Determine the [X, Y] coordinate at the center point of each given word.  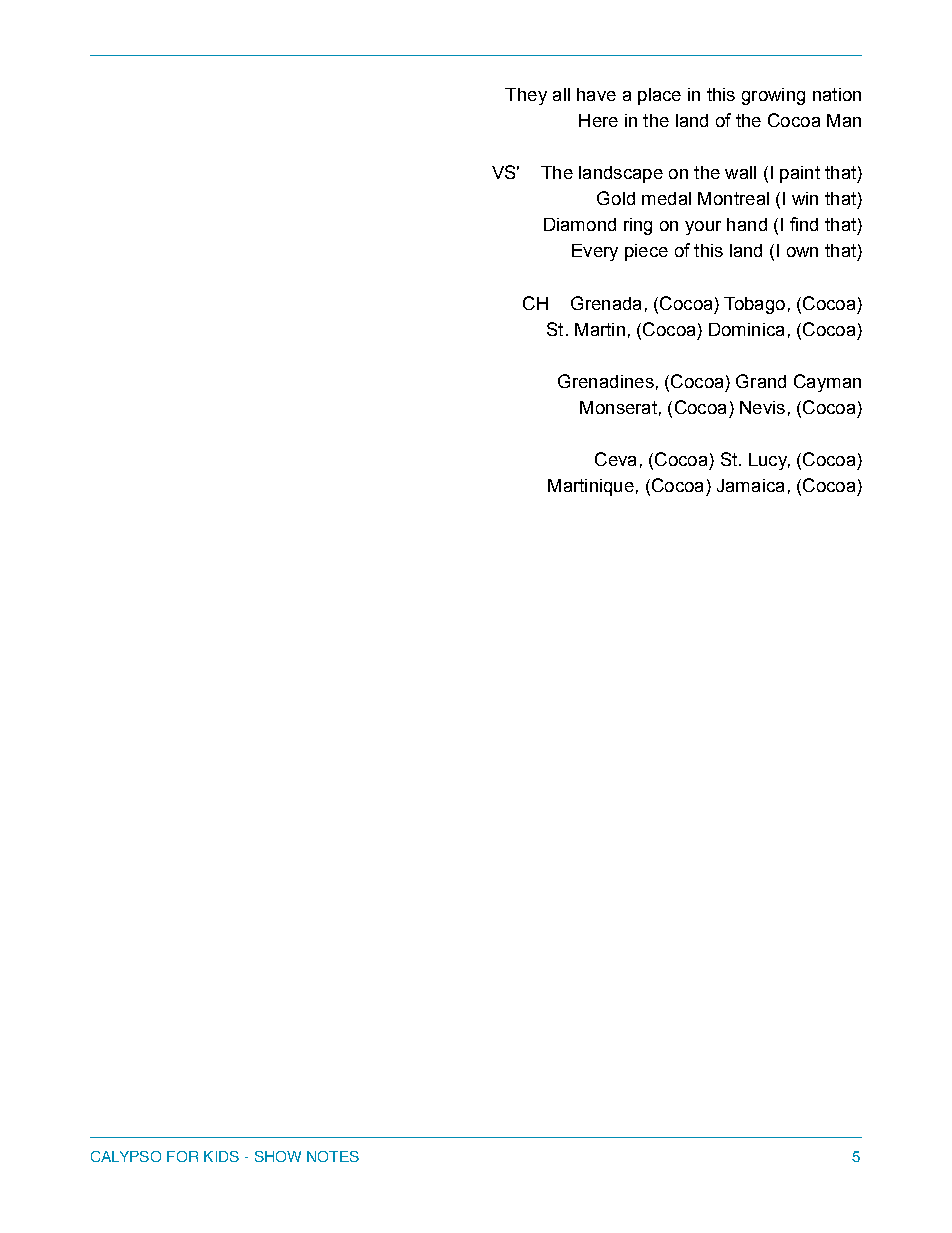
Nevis [762, 407]
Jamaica [750, 485]
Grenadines [606, 381]
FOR [182, 1156]
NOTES [333, 1156]
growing [773, 96]
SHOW [278, 1156]
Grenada [606, 303]
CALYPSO [126, 1156]
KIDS [221, 1156]
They [526, 96]
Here [598, 120]
